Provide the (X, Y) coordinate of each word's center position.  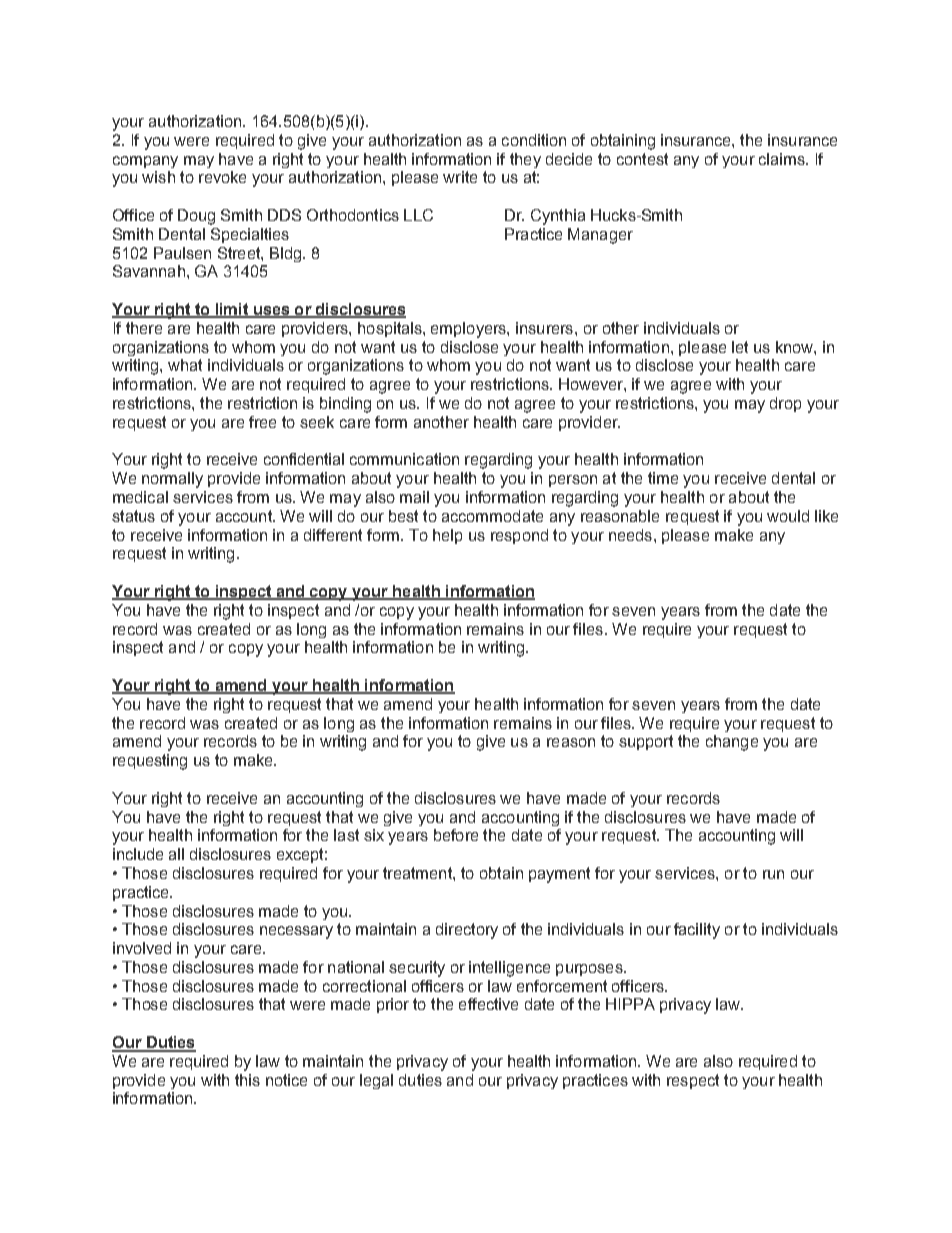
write (460, 177)
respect (693, 1081)
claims (783, 159)
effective (488, 1004)
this (247, 1080)
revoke (222, 177)
